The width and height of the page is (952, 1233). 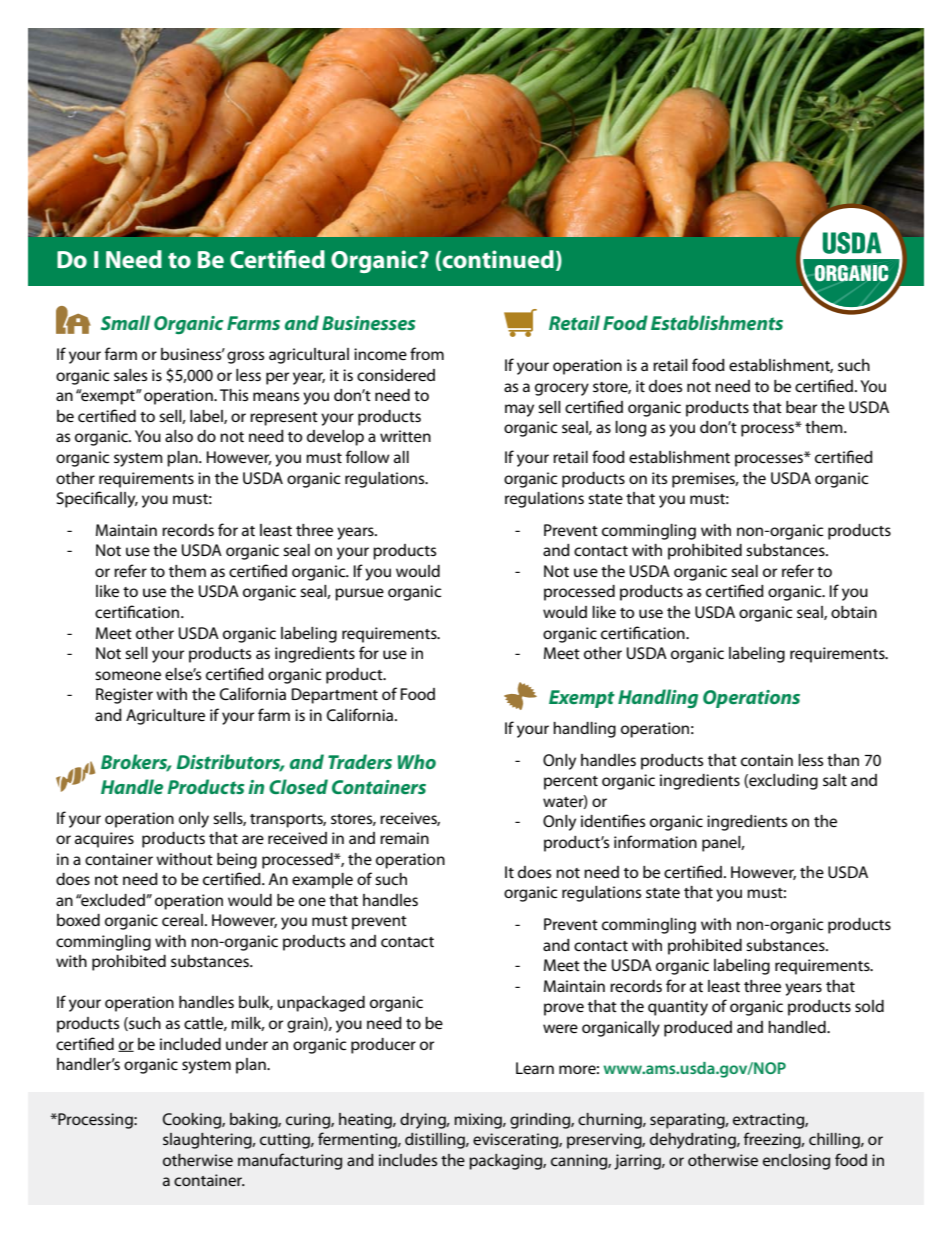 What do you see at coordinates (165, 717) in the page?
I see `Agriculture` at bounding box center [165, 717].
